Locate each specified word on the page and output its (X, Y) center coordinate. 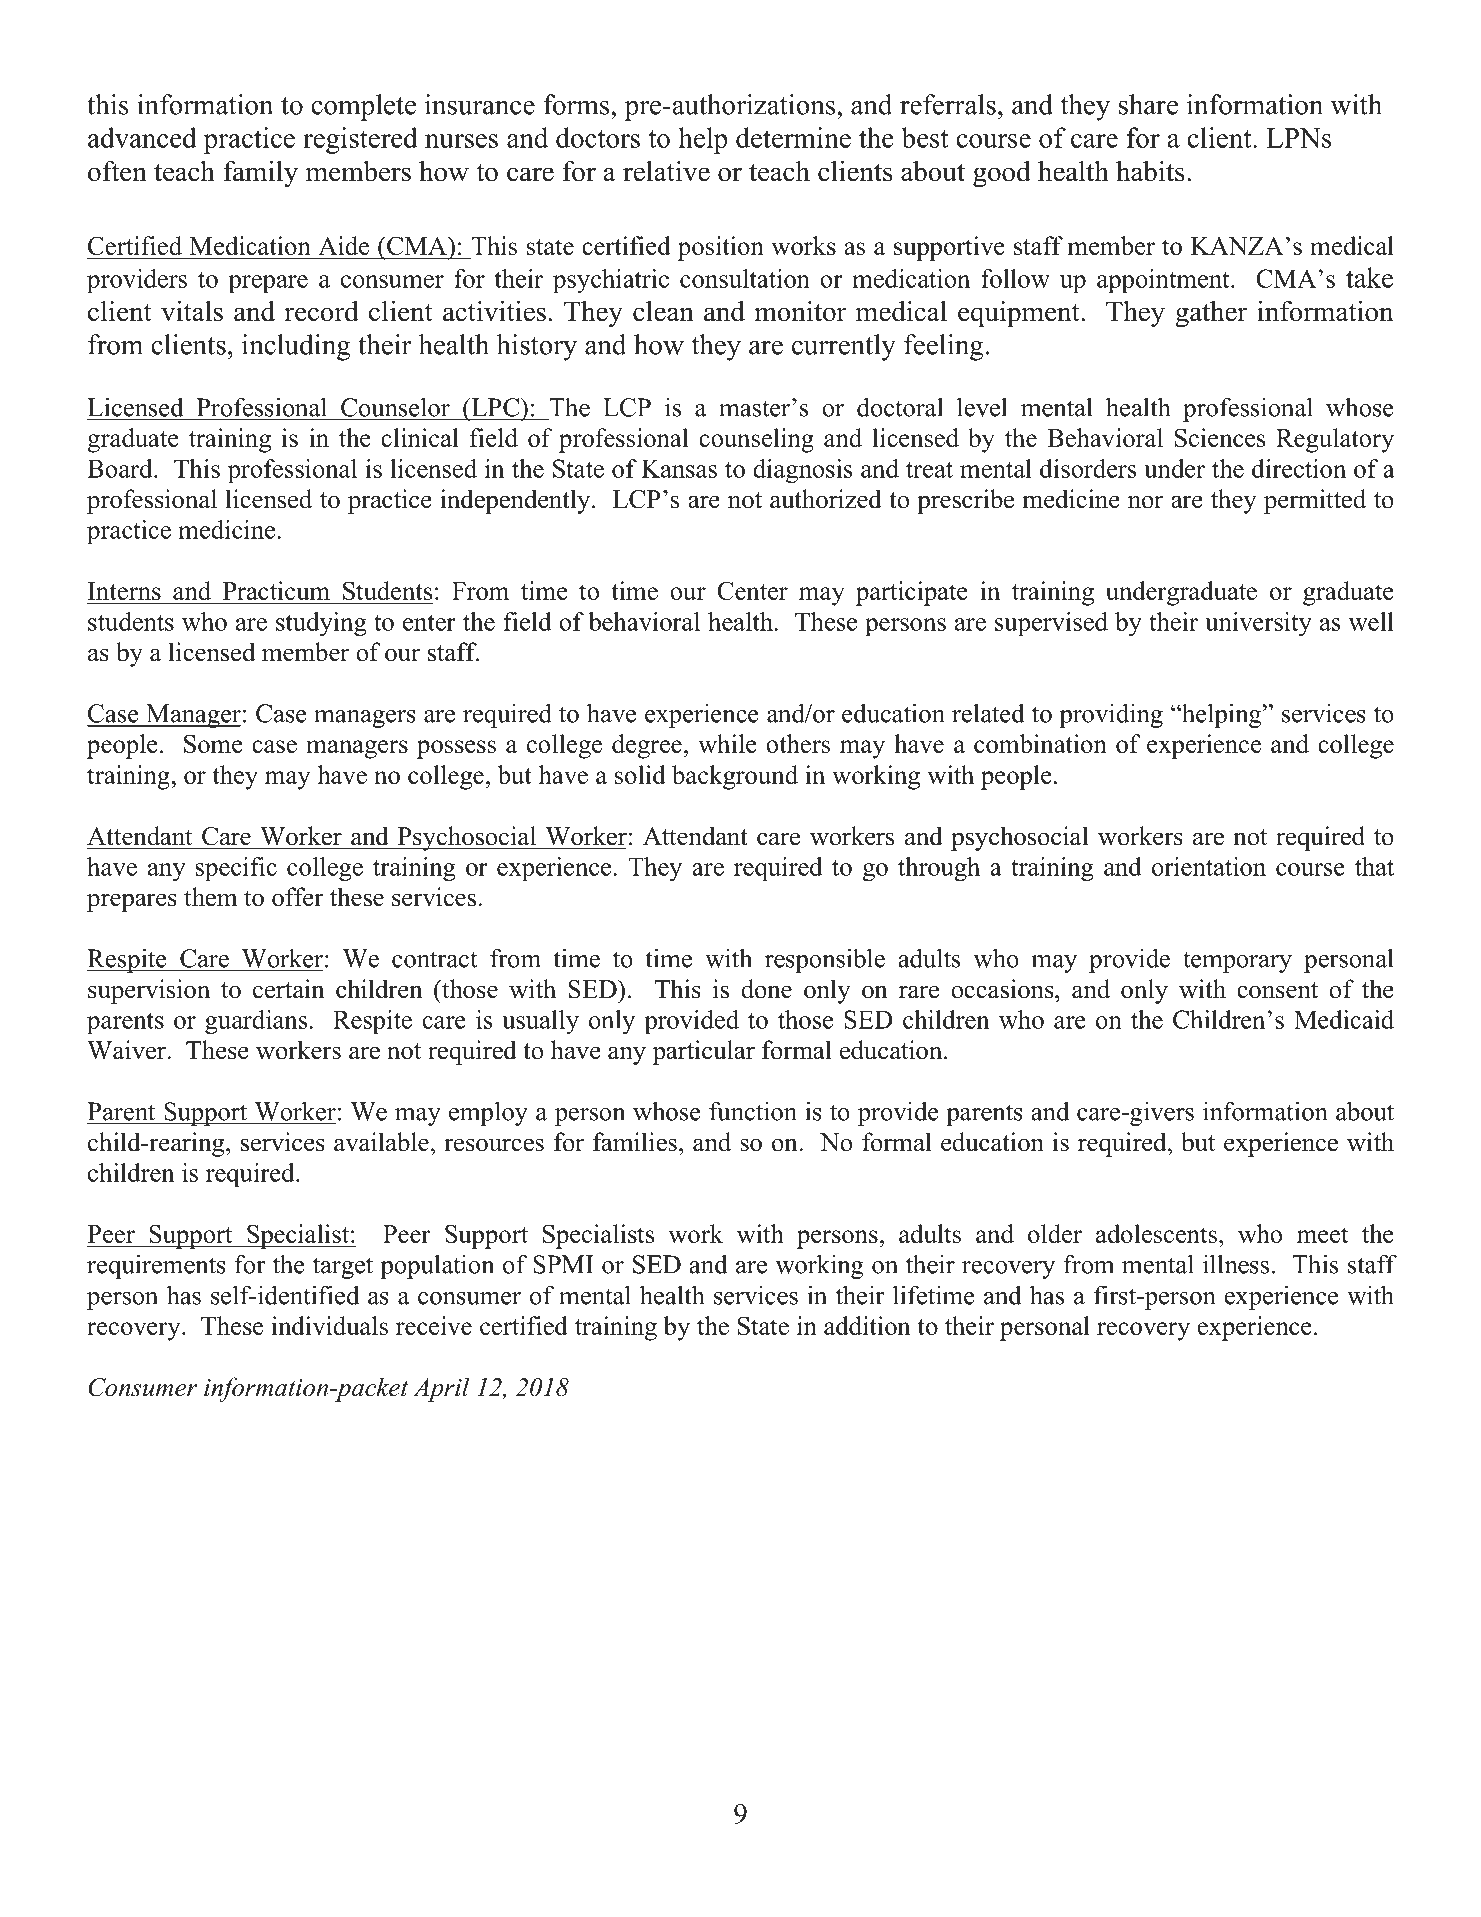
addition (867, 1325)
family (260, 174)
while (727, 743)
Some (213, 743)
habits (1150, 171)
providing (1111, 715)
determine (793, 137)
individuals (330, 1325)
